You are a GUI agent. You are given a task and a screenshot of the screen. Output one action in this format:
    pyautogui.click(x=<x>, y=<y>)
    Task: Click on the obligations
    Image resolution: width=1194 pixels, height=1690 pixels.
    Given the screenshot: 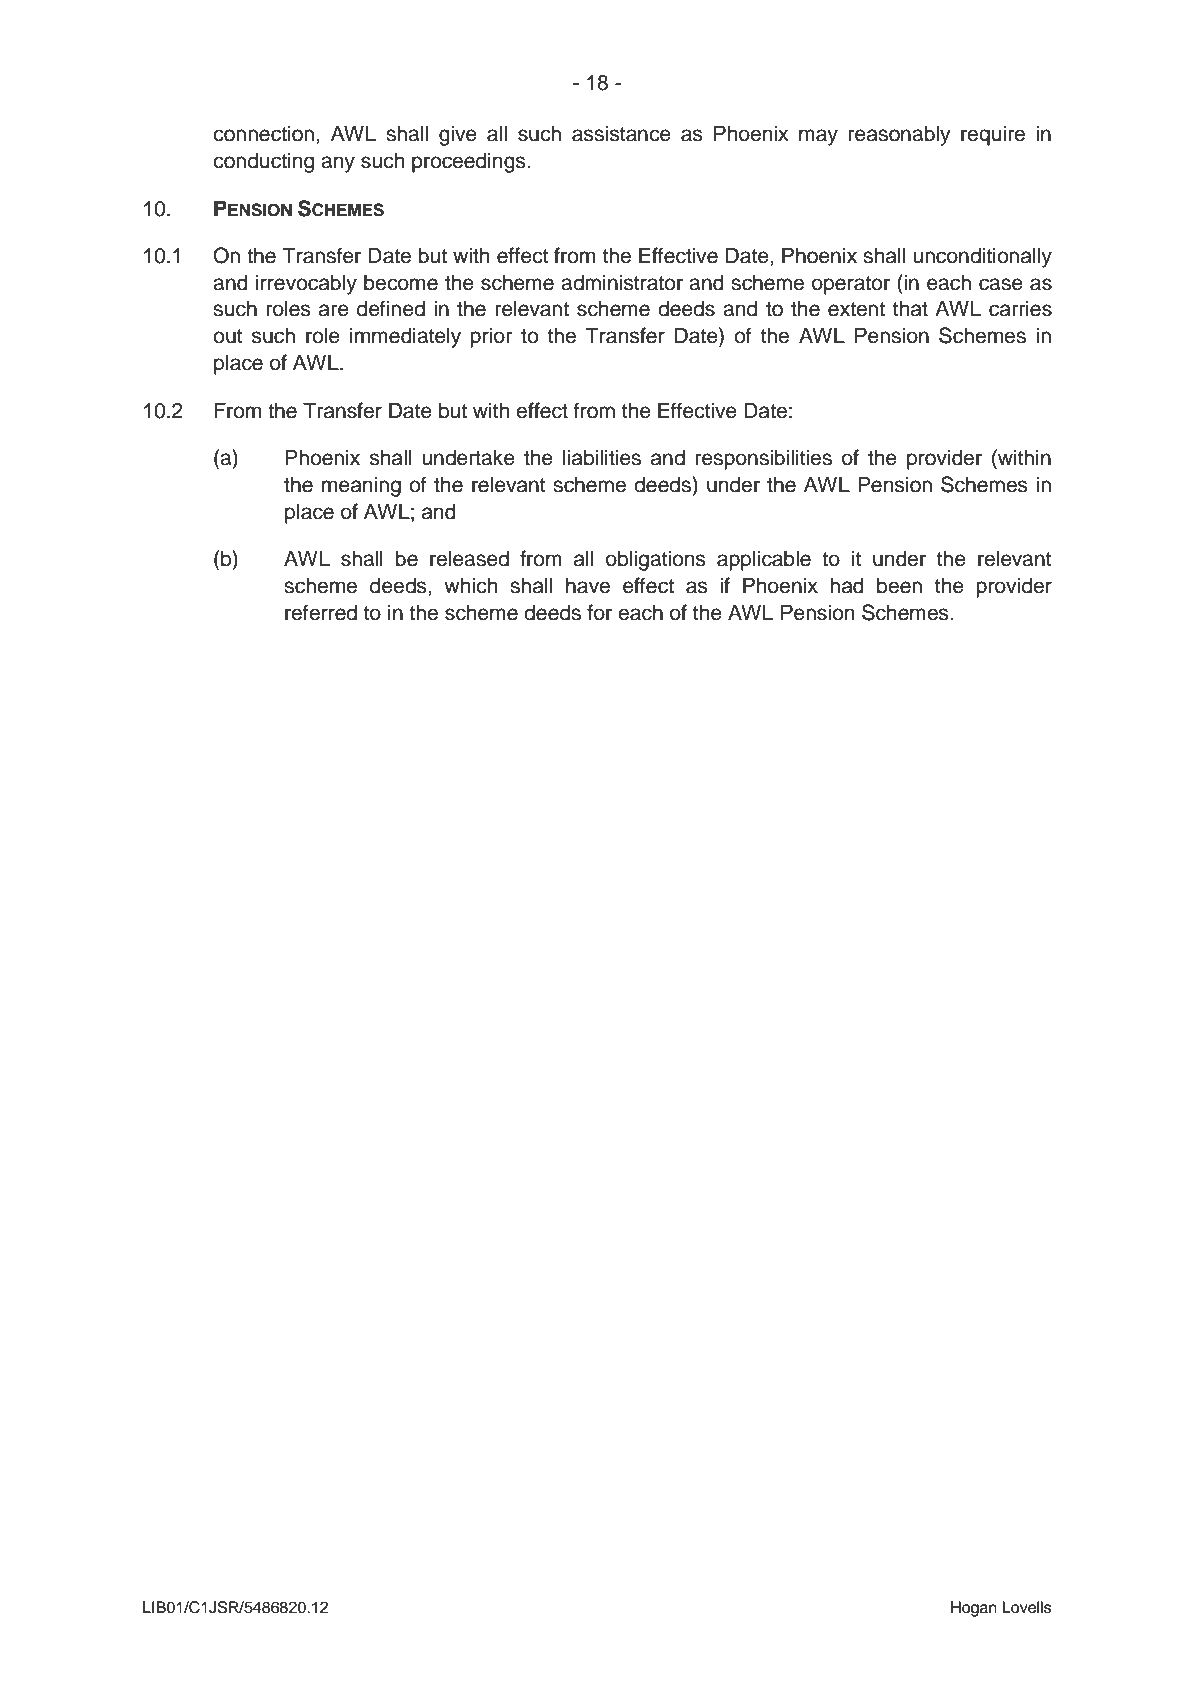 What is the action you would take?
    pyautogui.click(x=656, y=560)
